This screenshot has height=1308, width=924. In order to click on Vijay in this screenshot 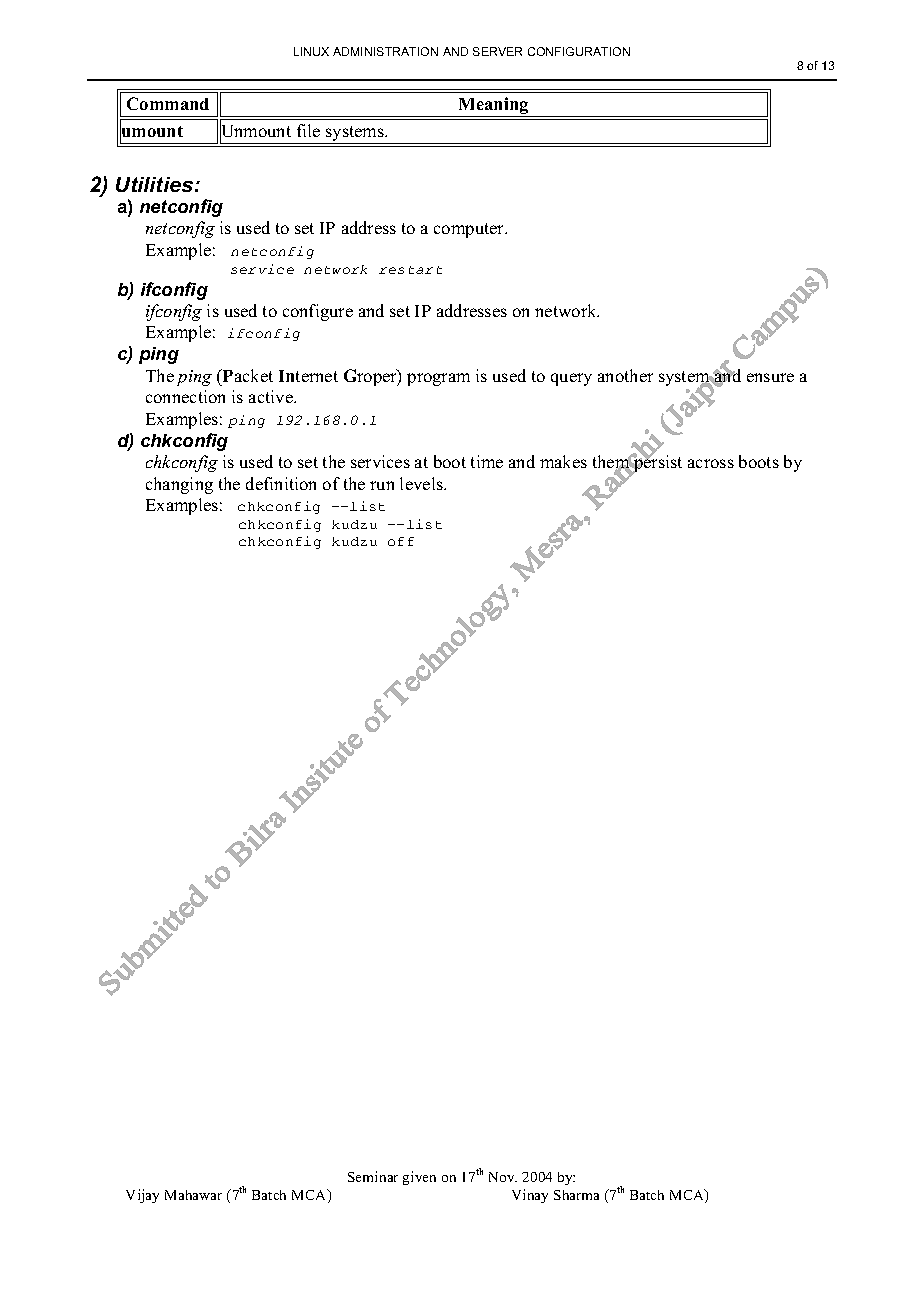, I will do `click(142, 1196)`.
